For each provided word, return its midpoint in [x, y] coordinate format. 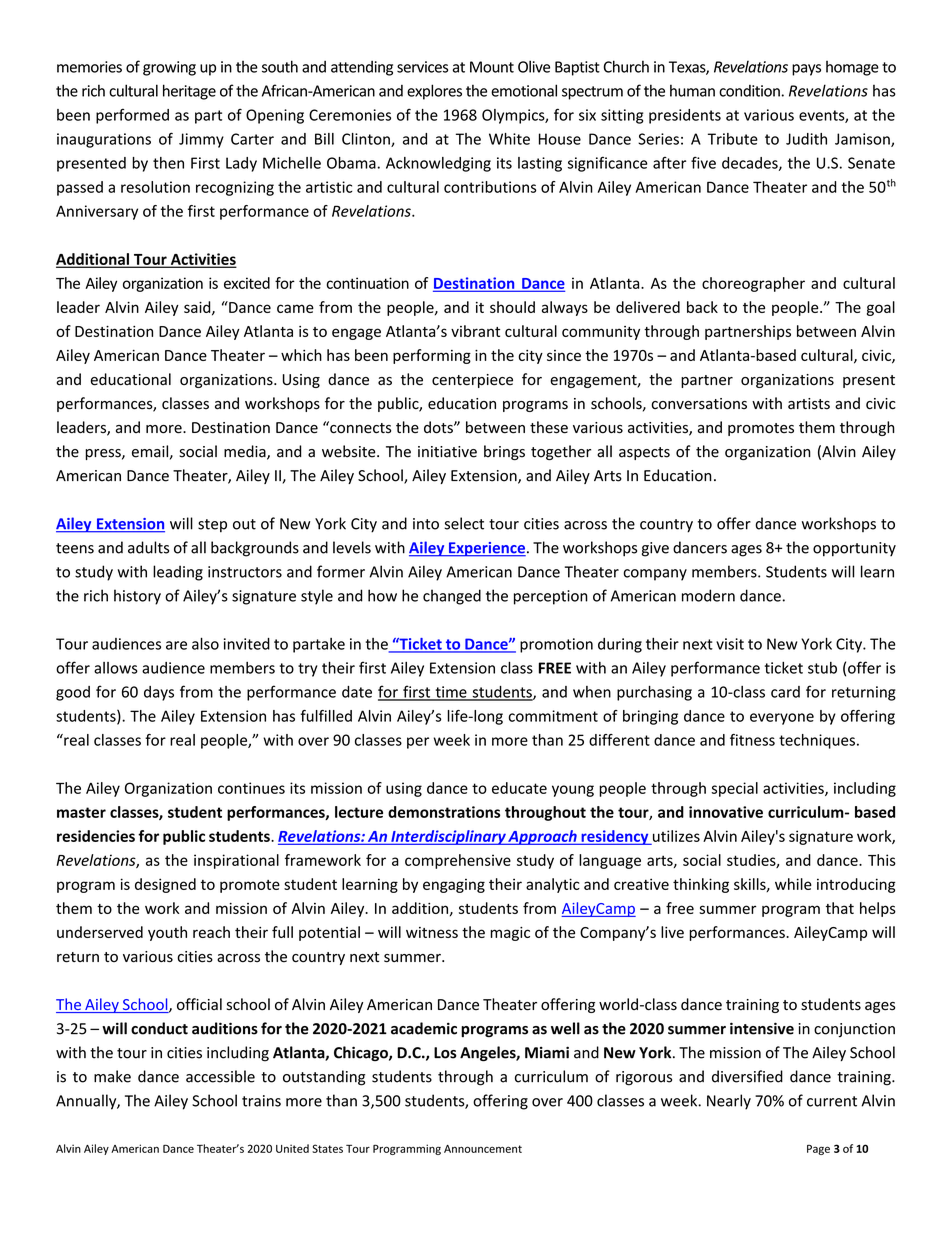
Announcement [483, 1149]
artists [809, 404]
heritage [189, 92]
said [198, 308]
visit [730, 644]
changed [452, 597]
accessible [220, 1076]
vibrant [475, 331]
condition [749, 91]
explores [434, 92]
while [793, 884]
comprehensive [458, 861]
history [137, 597]
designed [165, 885]
